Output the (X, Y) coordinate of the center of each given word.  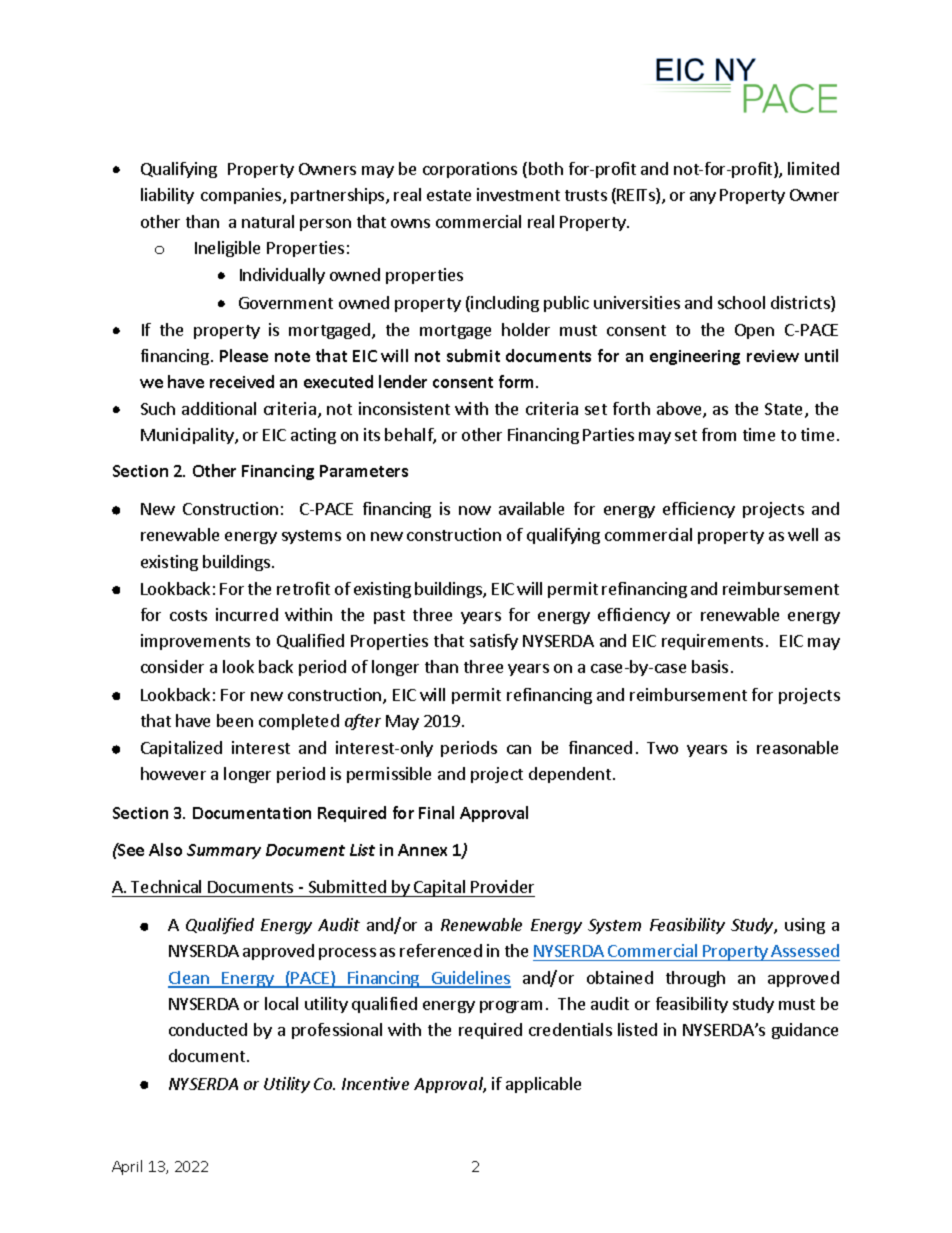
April (127, 1167)
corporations (470, 170)
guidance (805, 1031)
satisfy (494, 642)
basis (710, 666)
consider (172, 666)
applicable (543, 1085)
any (703, 198)
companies (242, 196)
